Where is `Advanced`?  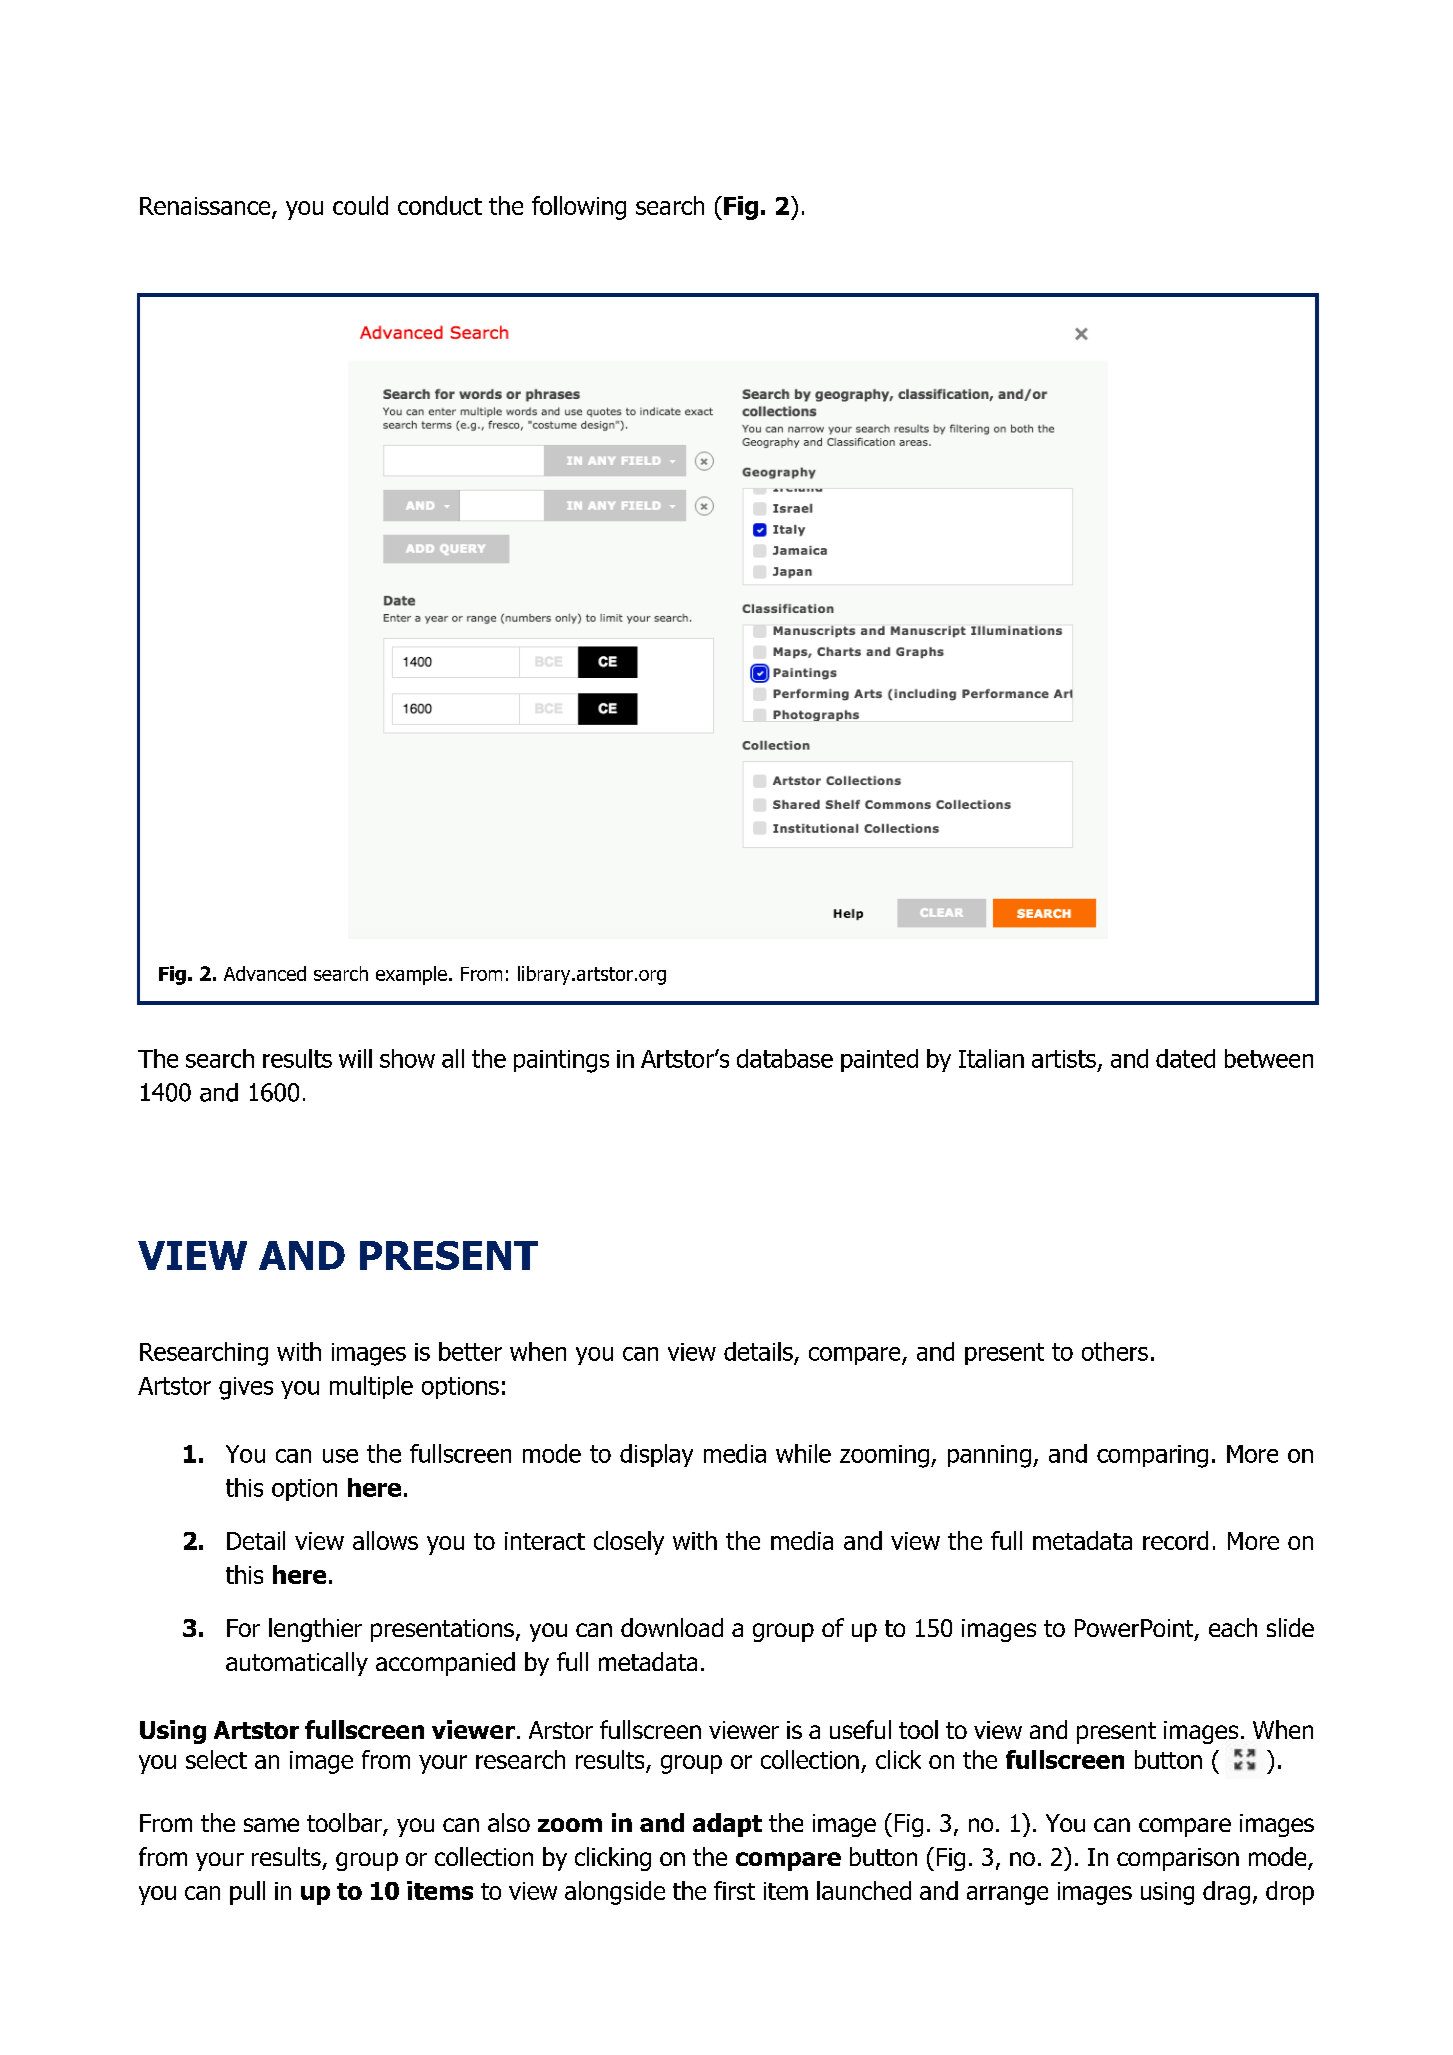
Advanced is located at coordinates (265, 973).
